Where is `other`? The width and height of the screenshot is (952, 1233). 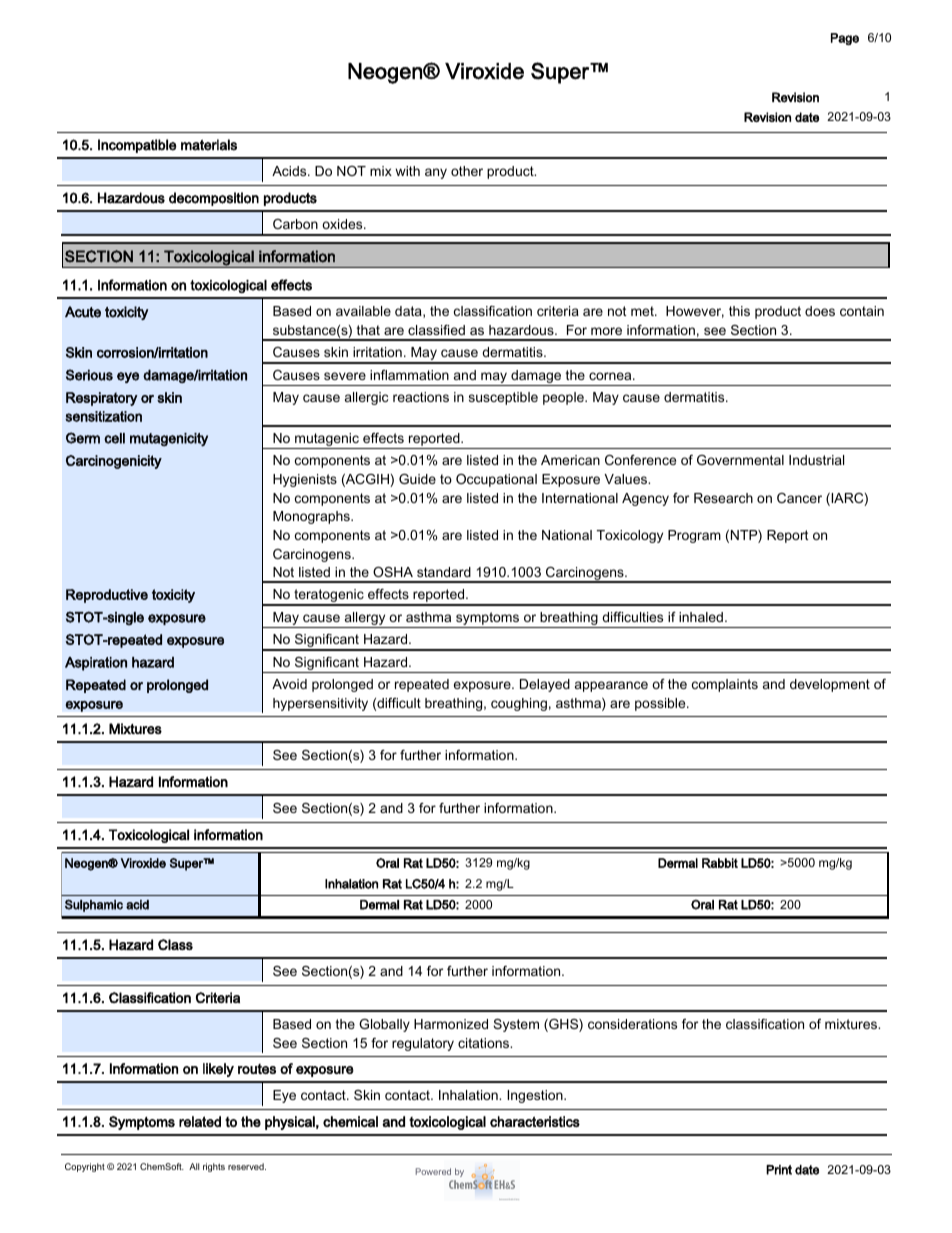 other is located at coordinates (467, 171).
